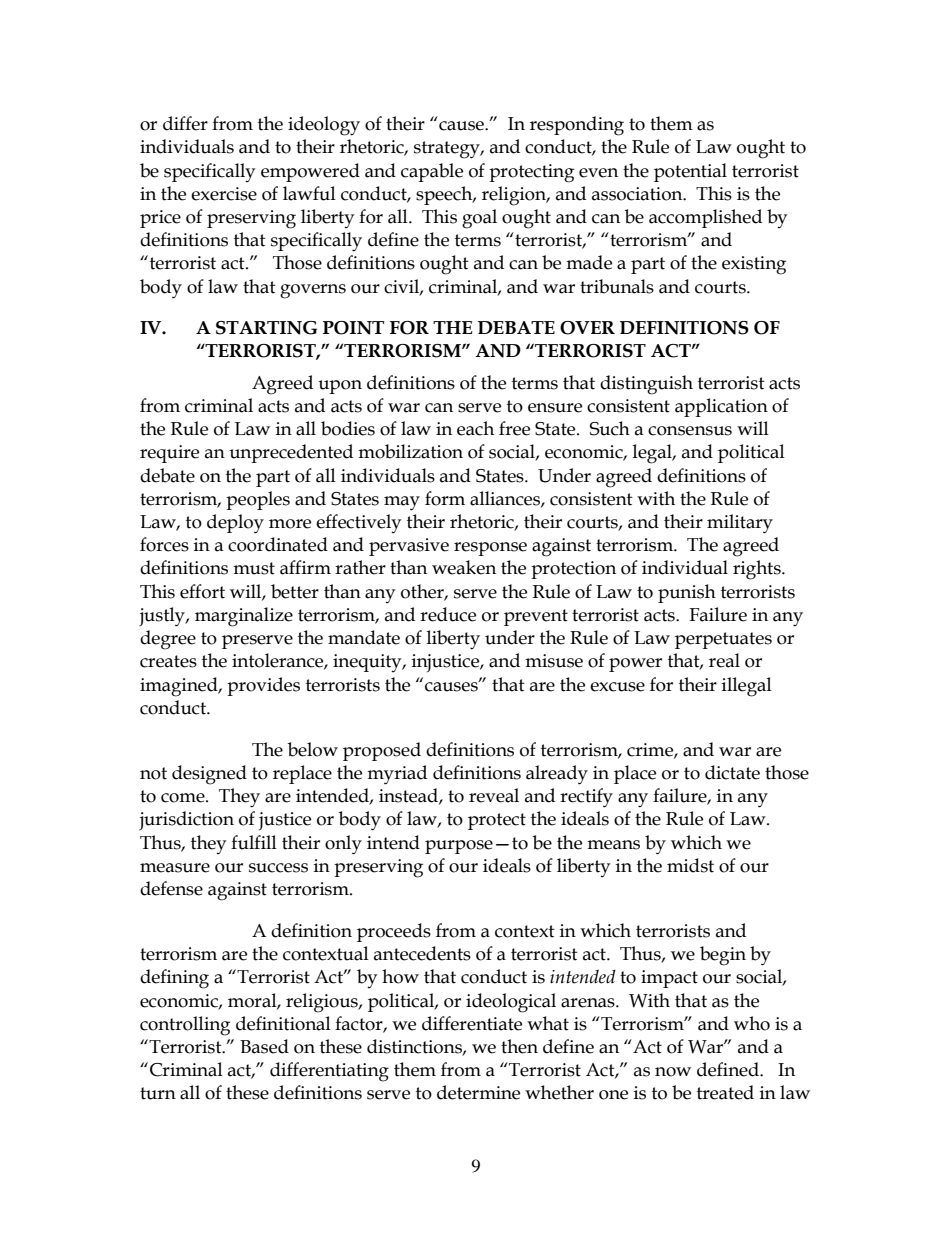 This screenshot has width=952, height=1233. Describe the element at coordinates (235, 524) in the screenshot. I see `deploy` at that location.
